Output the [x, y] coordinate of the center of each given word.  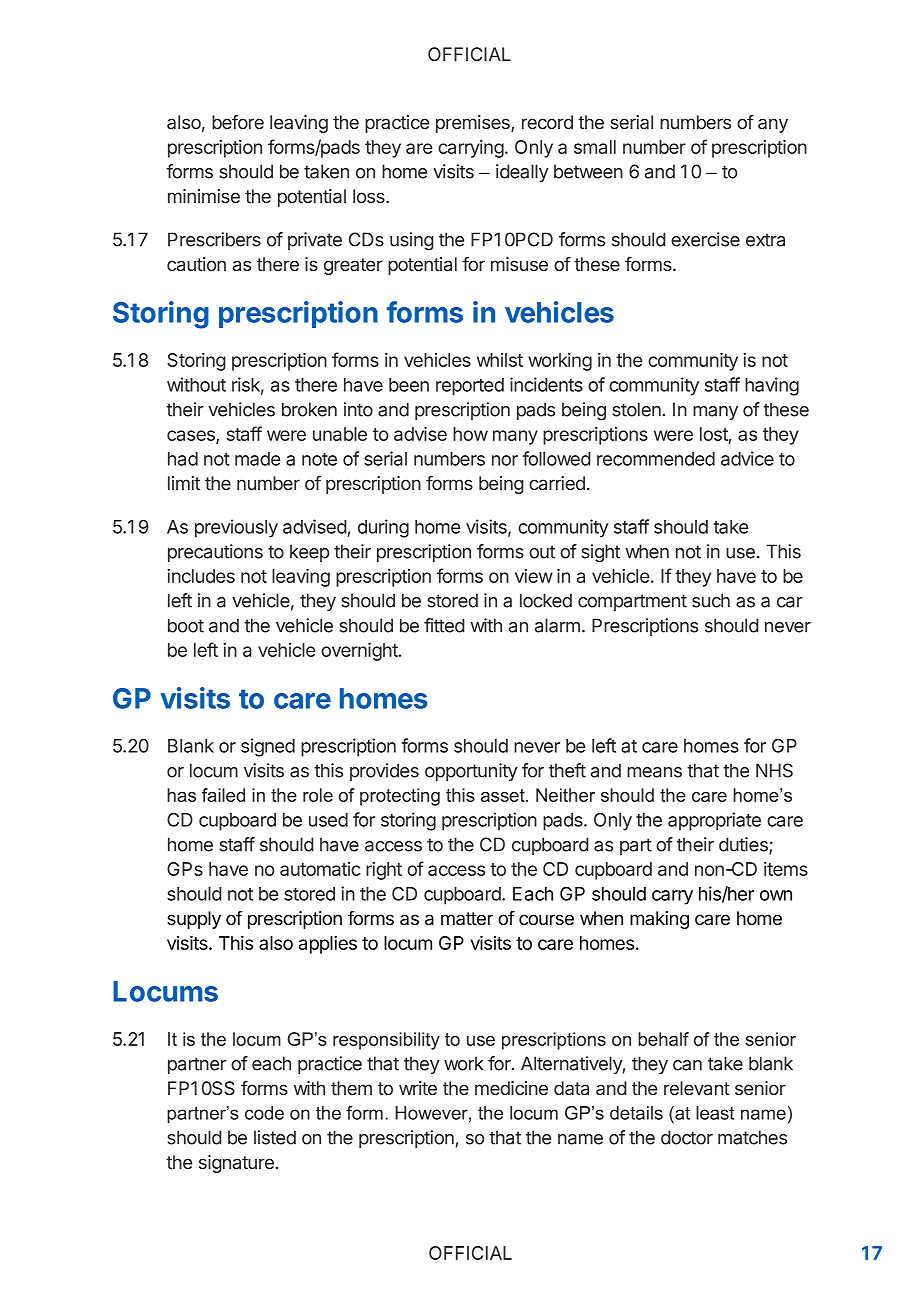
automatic [320, 869]
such [711, 600]
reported [470, 387]
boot [186, 625]
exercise [705, 239]
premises [474, 124]
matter [467, 919]
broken [309, 409]
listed [275, 1137]
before [238, 122]
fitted [444, 625]
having [772, 386]
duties [744, 845]
